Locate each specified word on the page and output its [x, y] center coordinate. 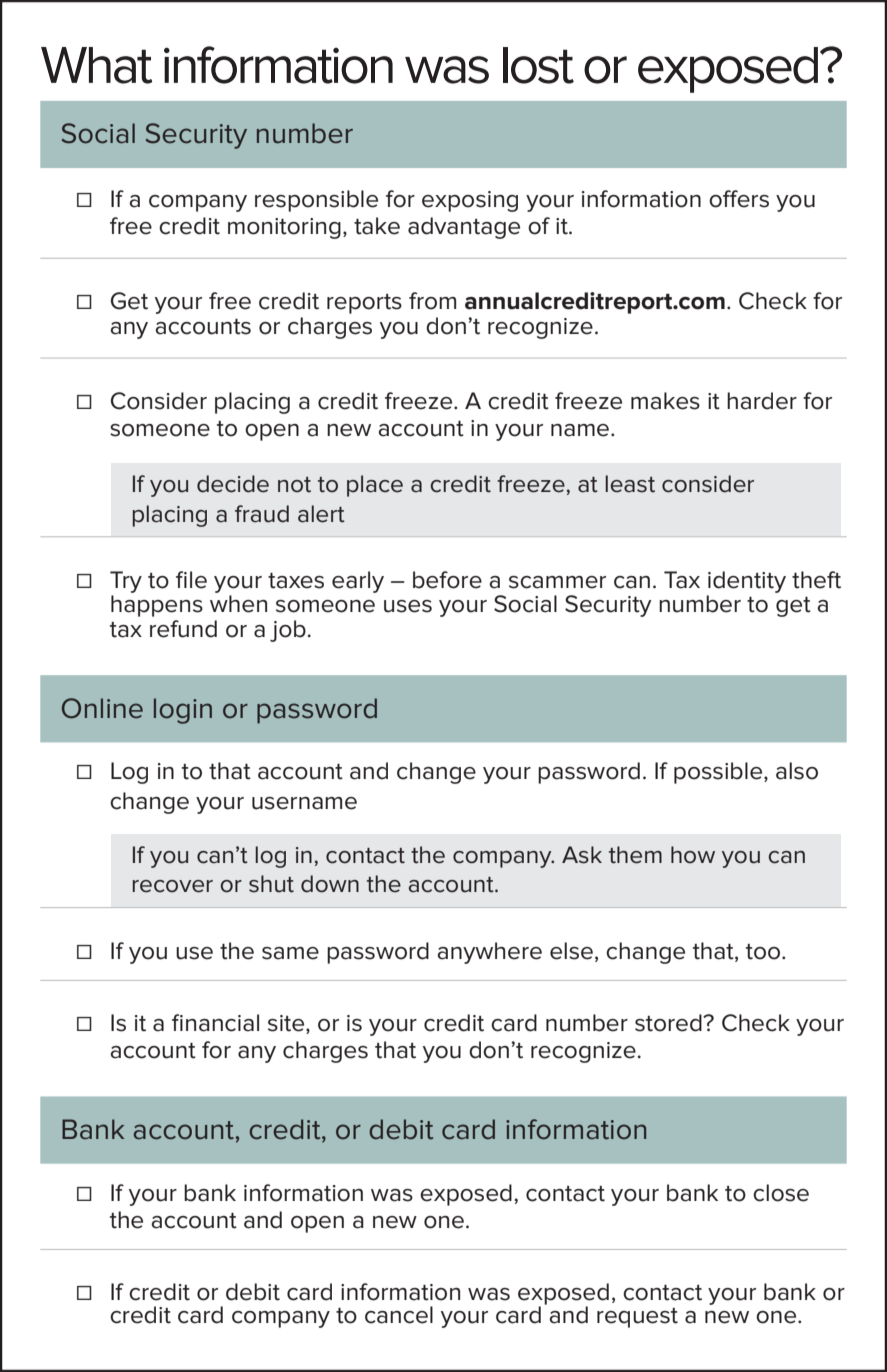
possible [719, 773]
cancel [399, 1315]
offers [739, 199]
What [96, 65]
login [183, 711]
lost [538, 65]
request [637, 1318]
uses [408, 606]
